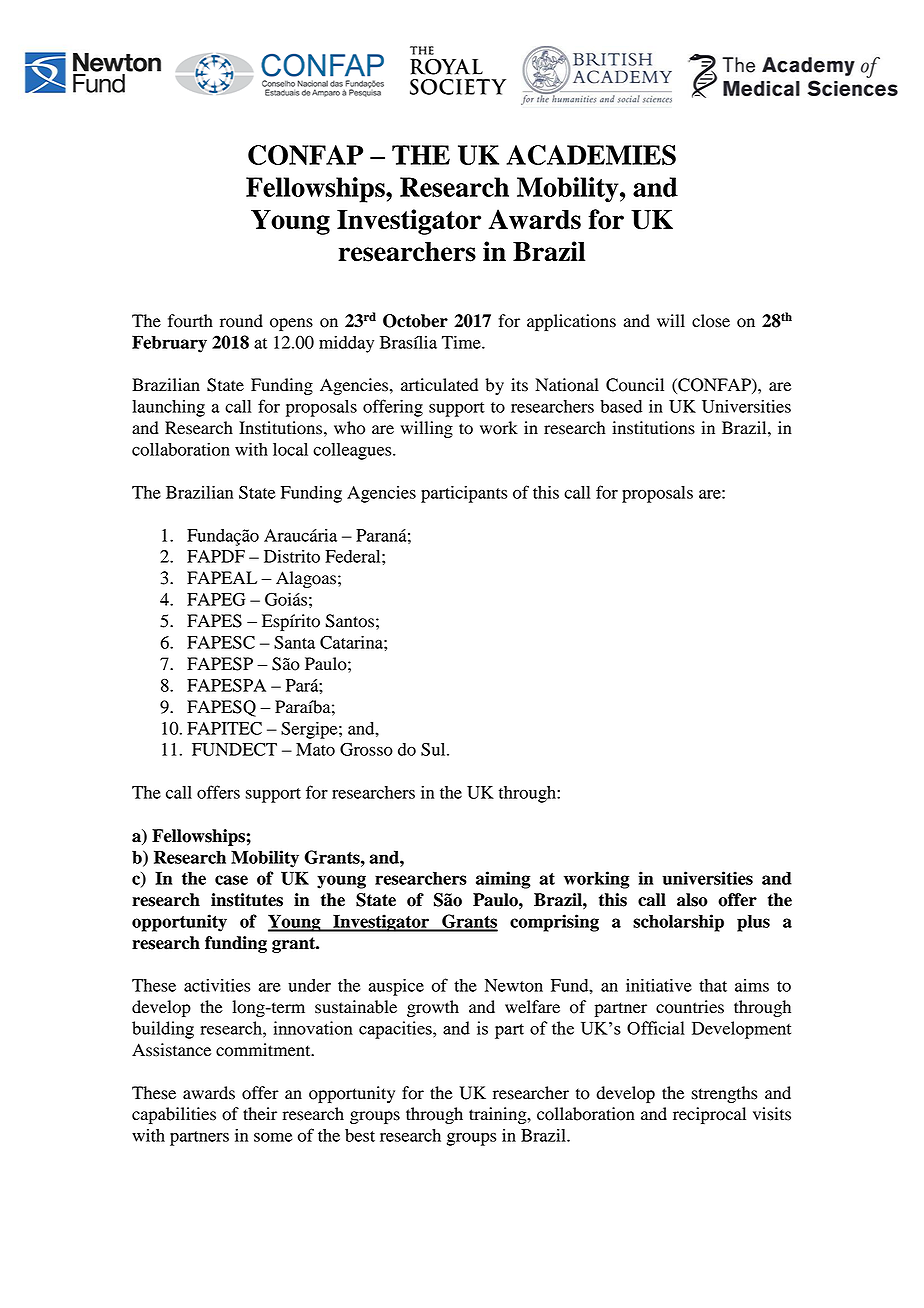 The image size is (924, 1308). I want to click on Santa, so click(294, 642).
